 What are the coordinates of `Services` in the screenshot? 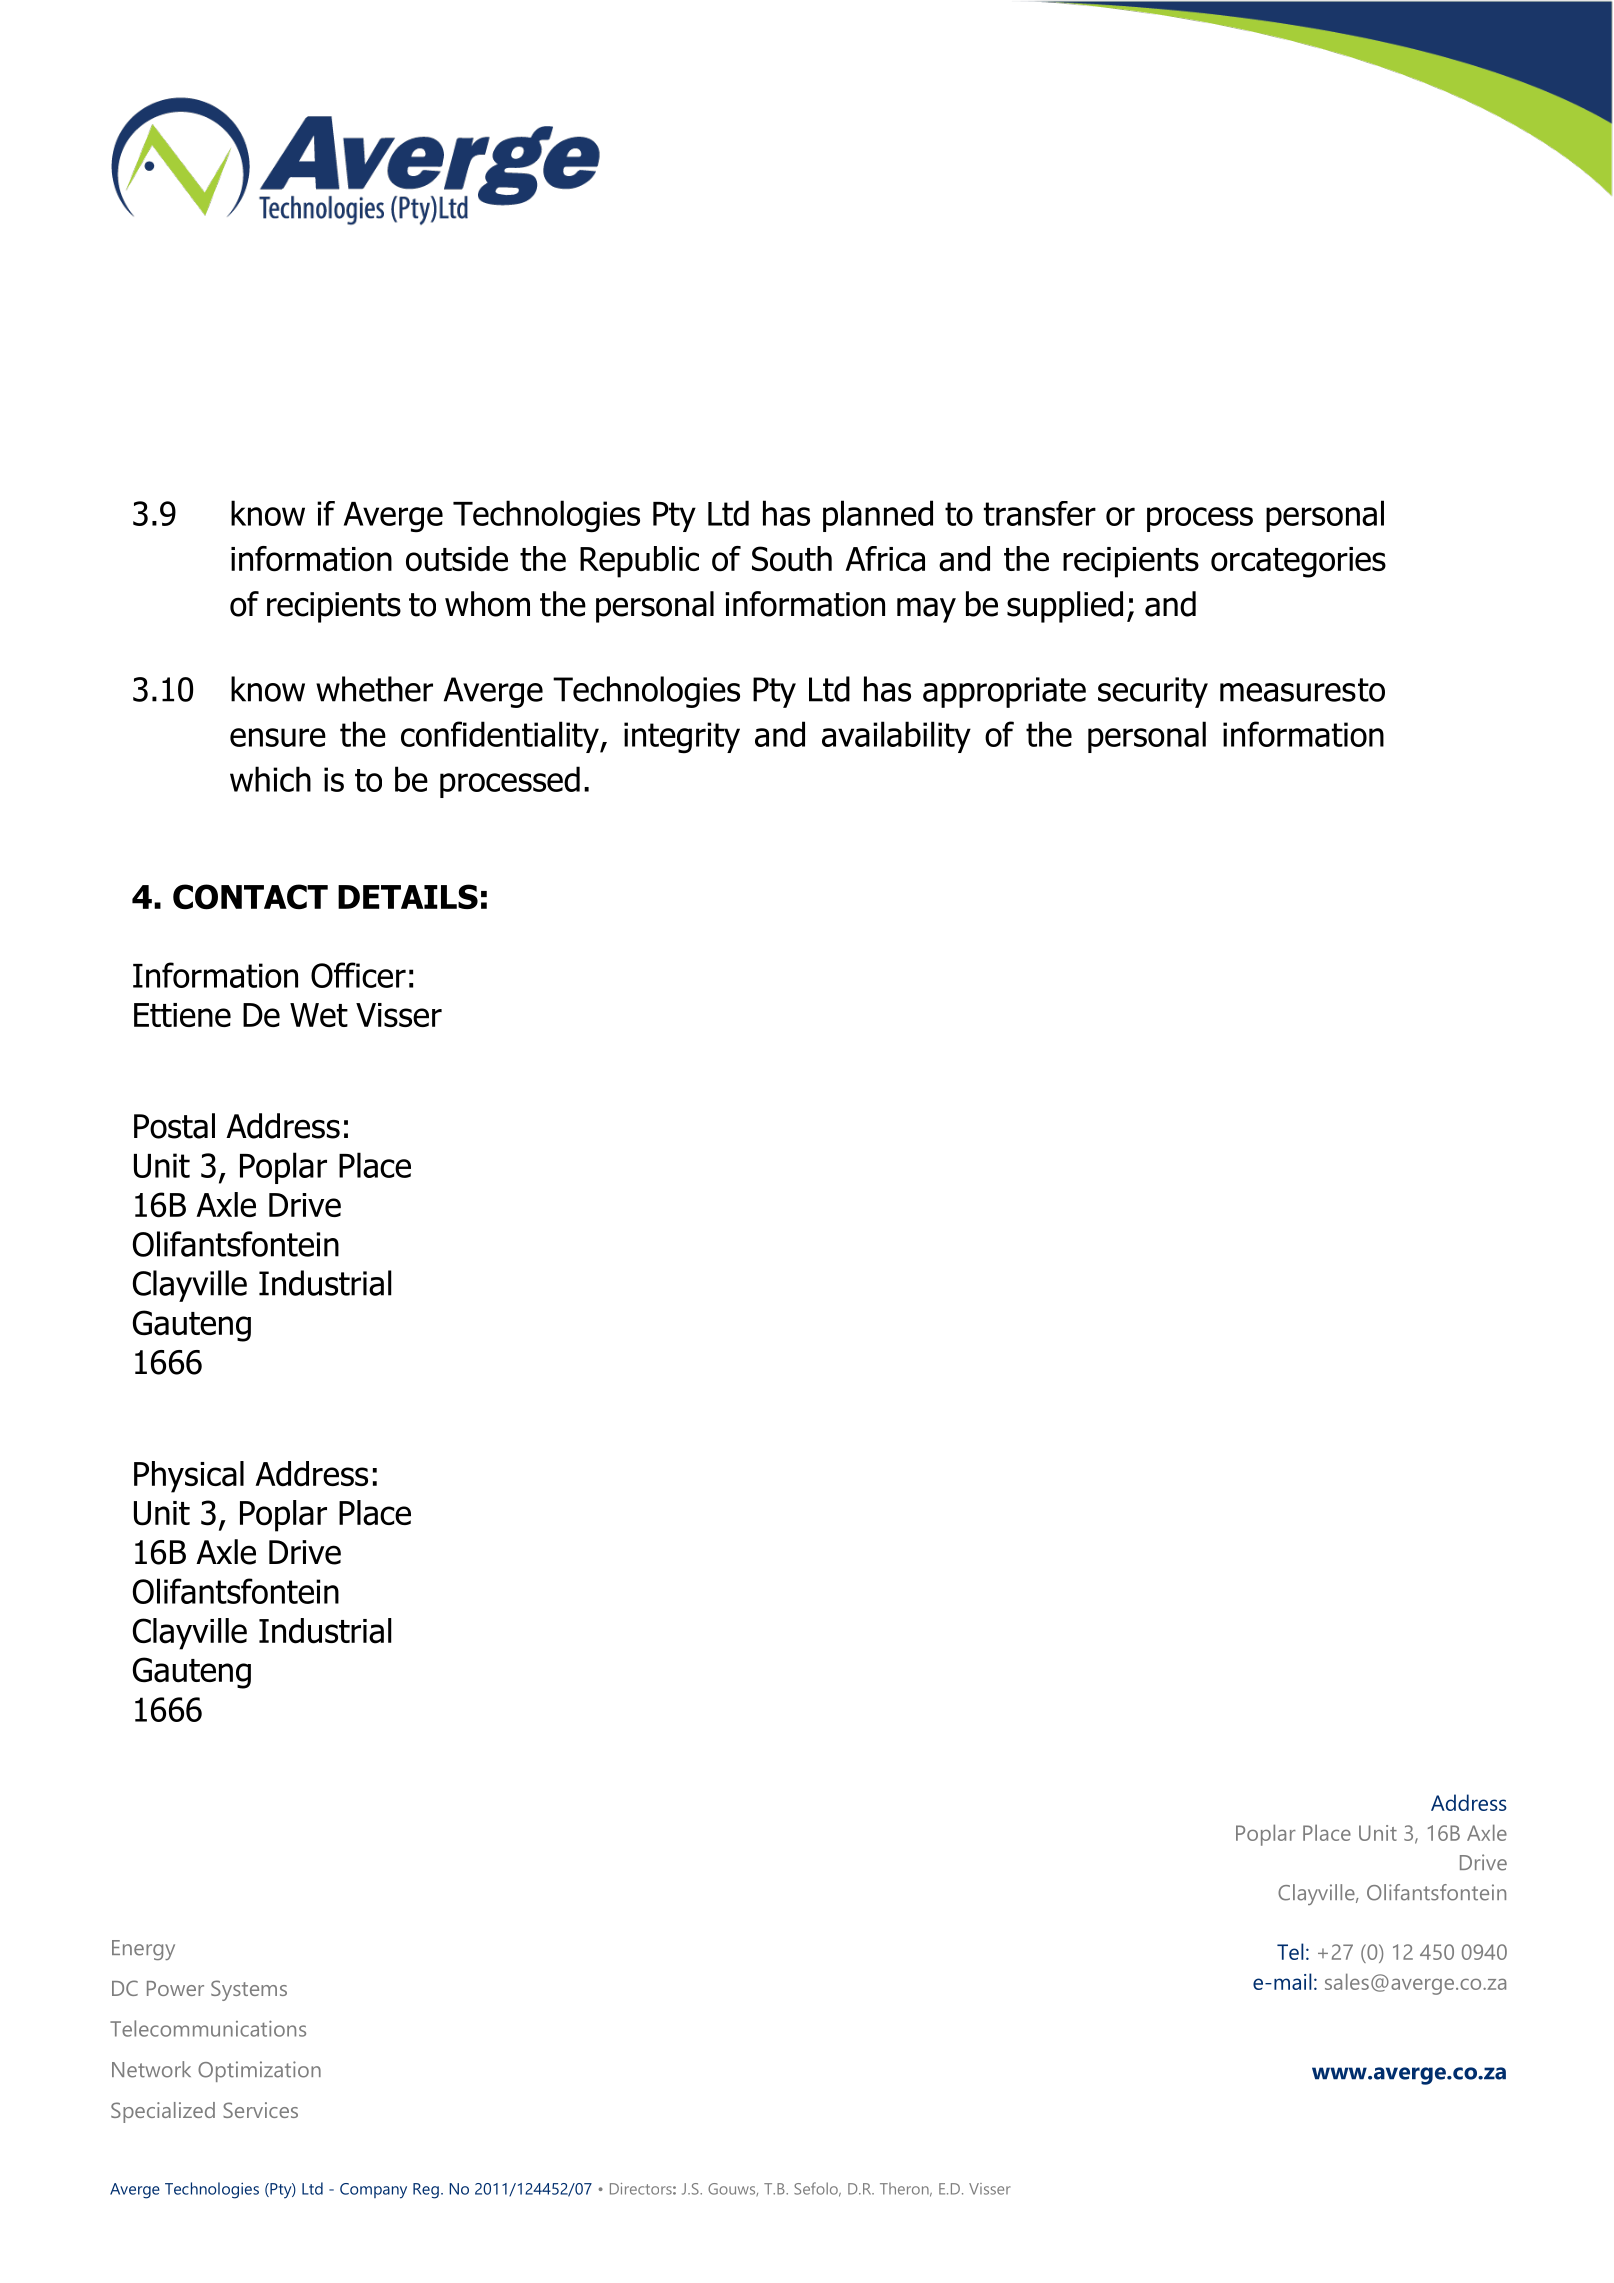 It's located at (260, 2110).
